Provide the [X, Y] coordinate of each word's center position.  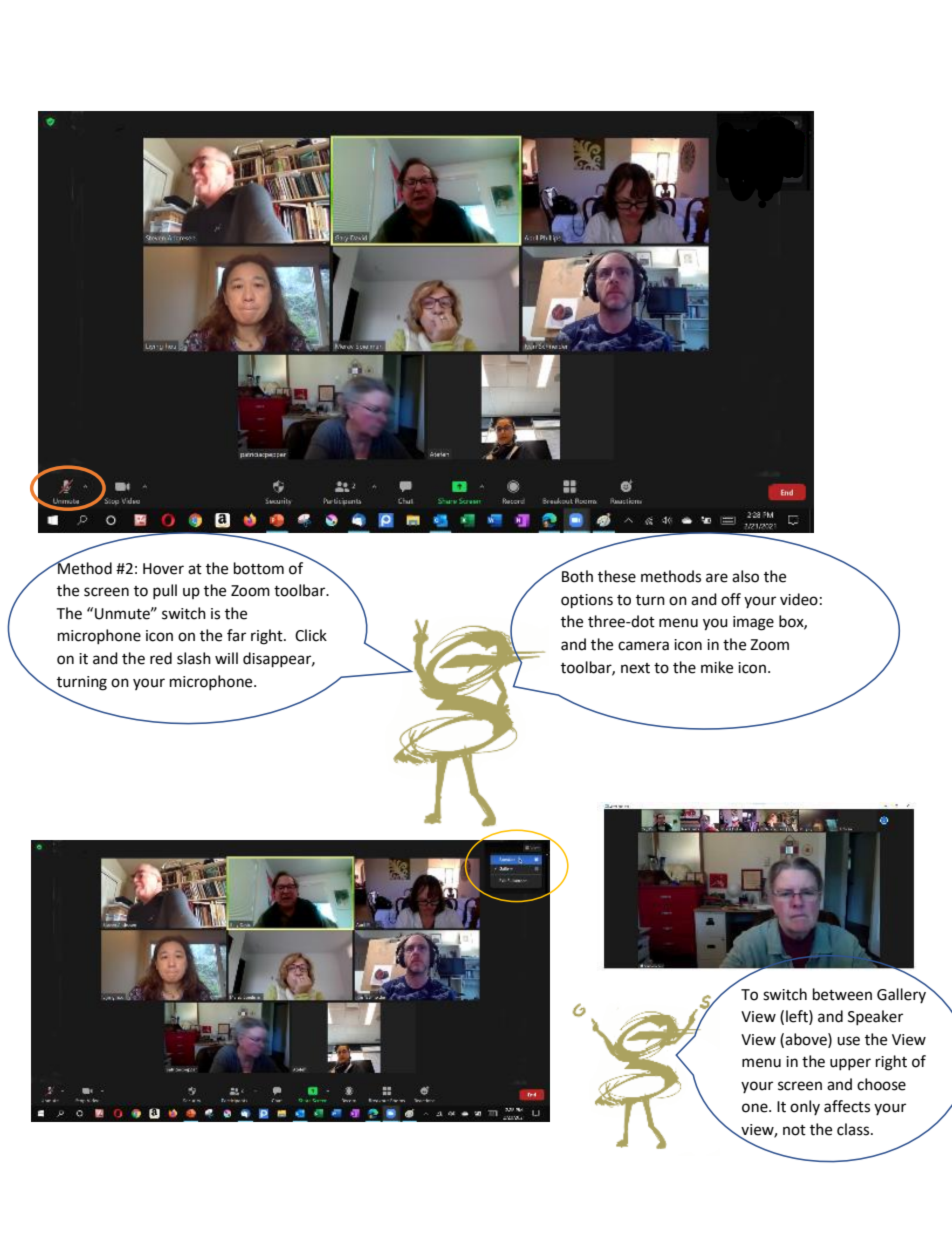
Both [577, 576]
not [794, 1130]
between [842, 994]
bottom [259, 568]
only [805, 1107]
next [635, 668]
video [799, 599]
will [226, 658]
